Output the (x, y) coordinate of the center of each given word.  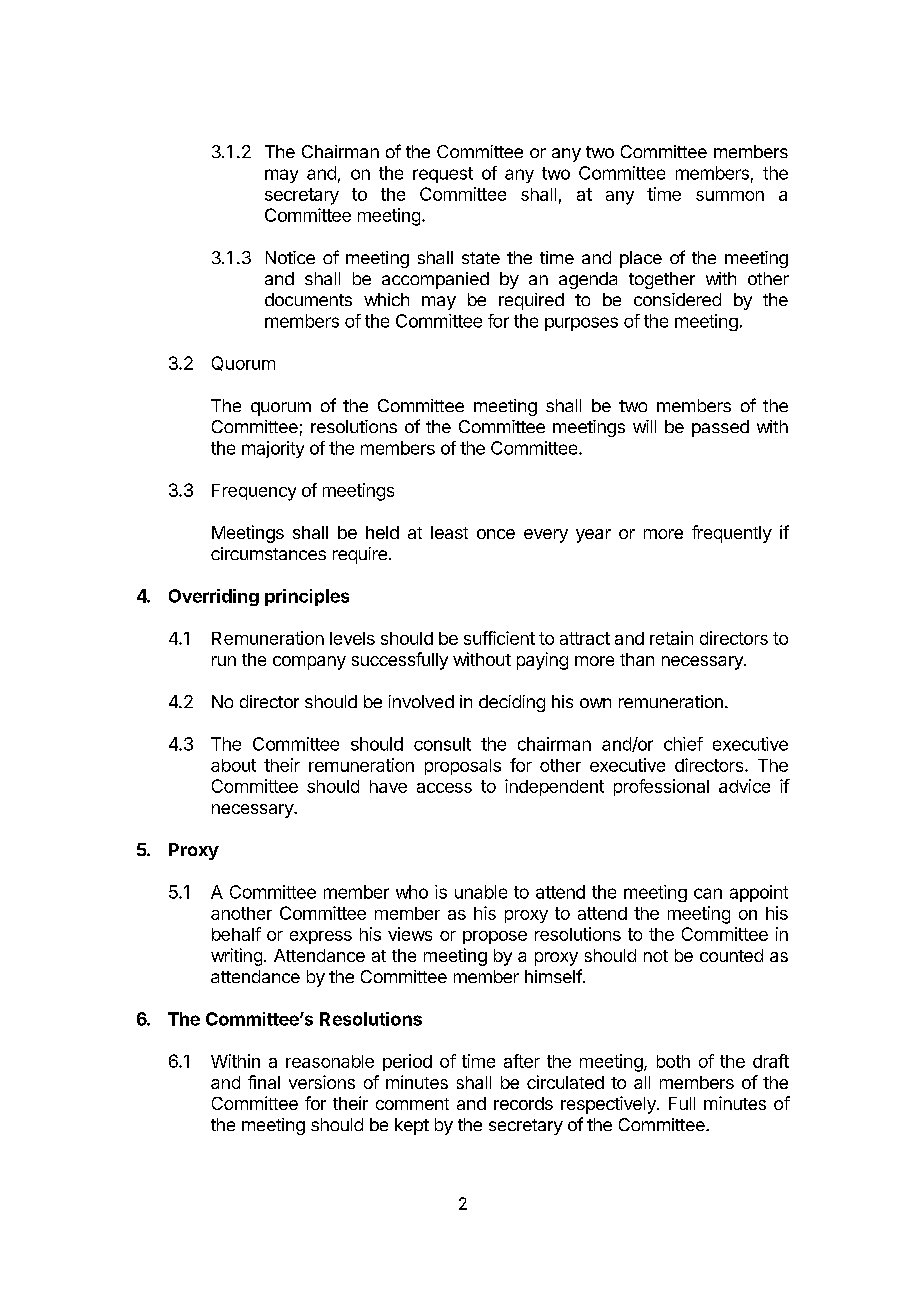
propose (495, 937)
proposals (463, 767)
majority (273, 449)
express (321, 937)
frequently (732, 534)
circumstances (268, 553)
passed (720, 428)
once (496, 534)
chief (683, 744)
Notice (290, 257)
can (708, 893)
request (443, 175)
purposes (581, 324)
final (264, 1082)
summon (730, 196)
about (233, 765)
